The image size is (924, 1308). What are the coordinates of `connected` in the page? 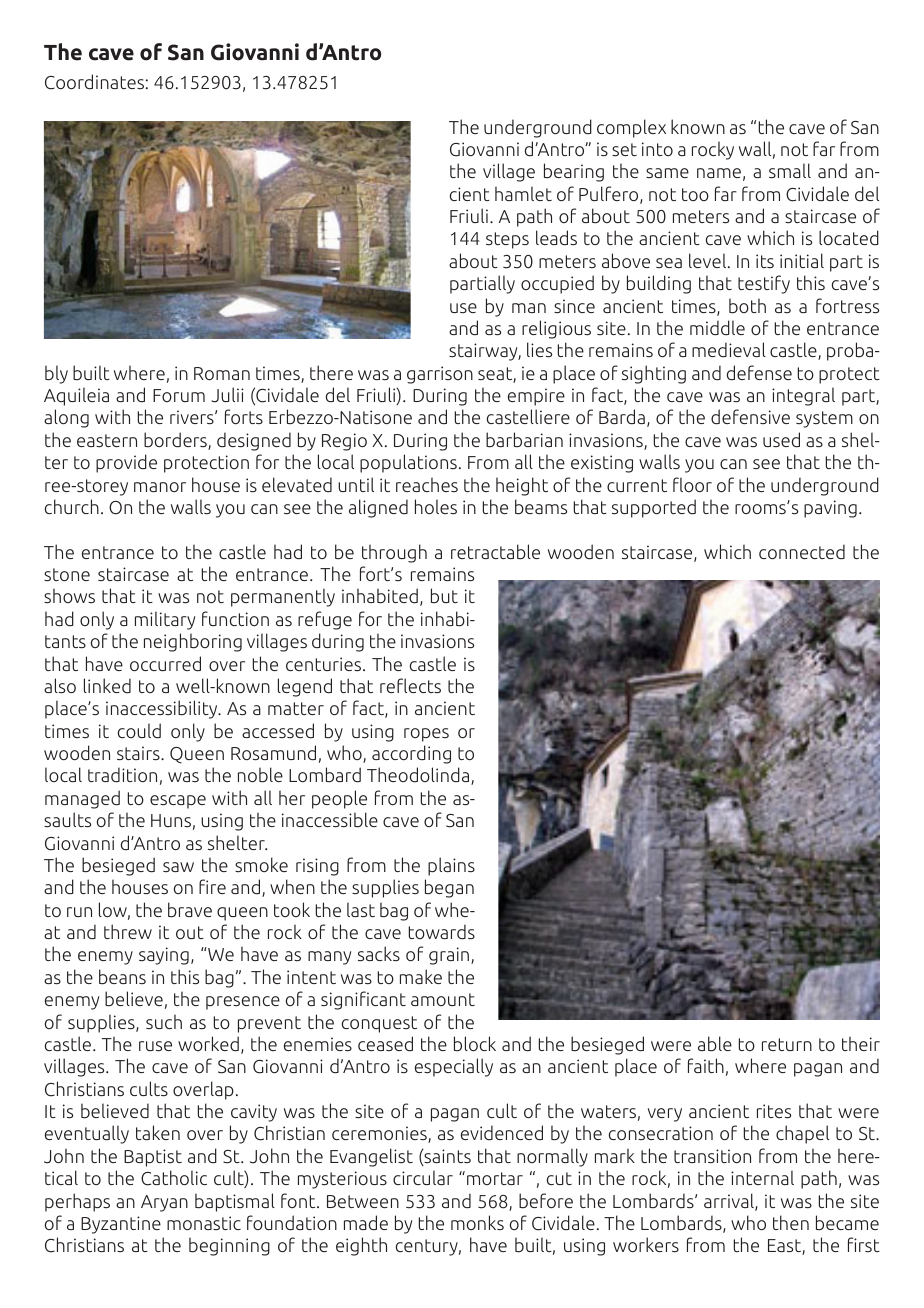 It's located at (802, 551).
